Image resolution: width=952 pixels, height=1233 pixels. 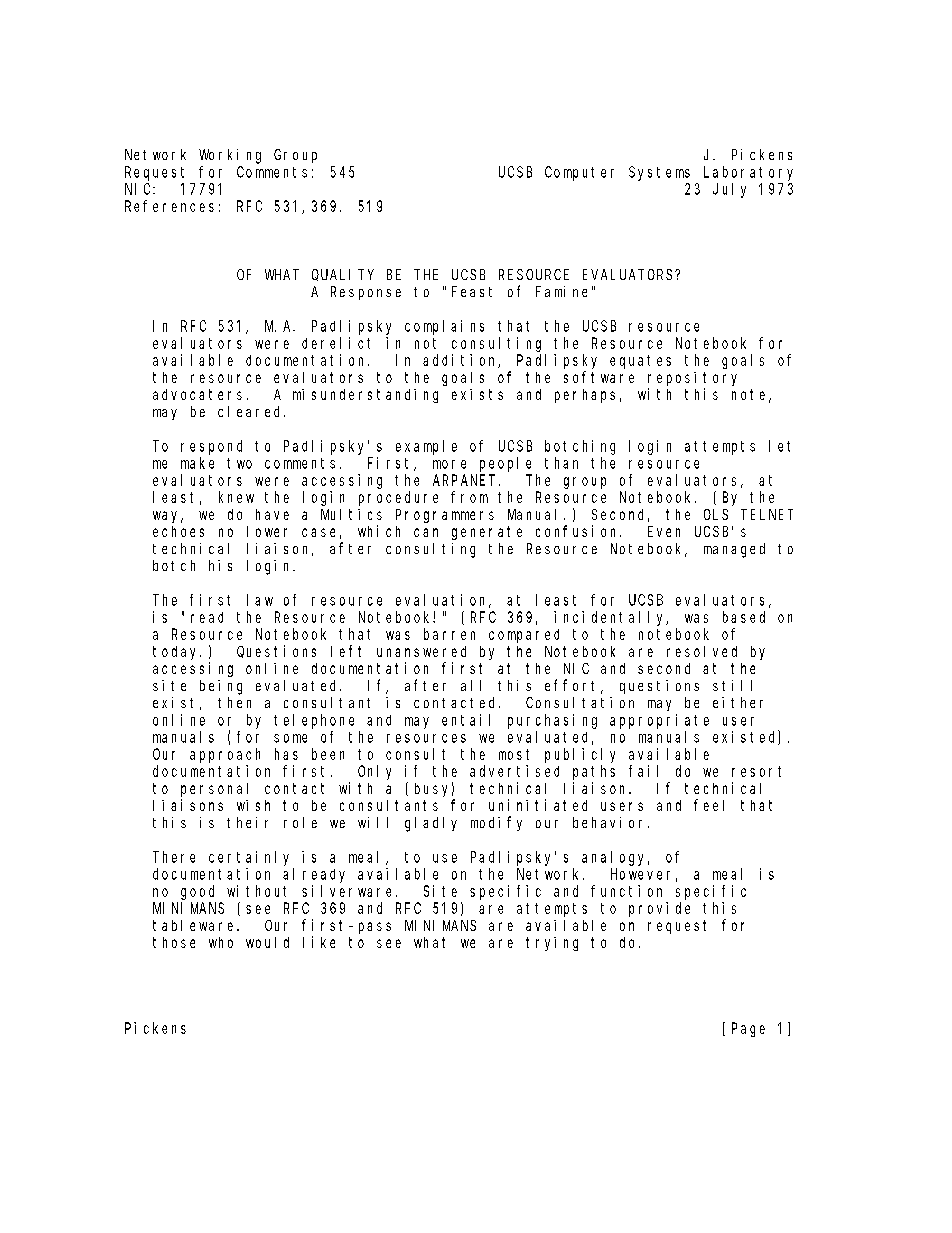 I want to click on evaluation, so click(x=443, y=601).
